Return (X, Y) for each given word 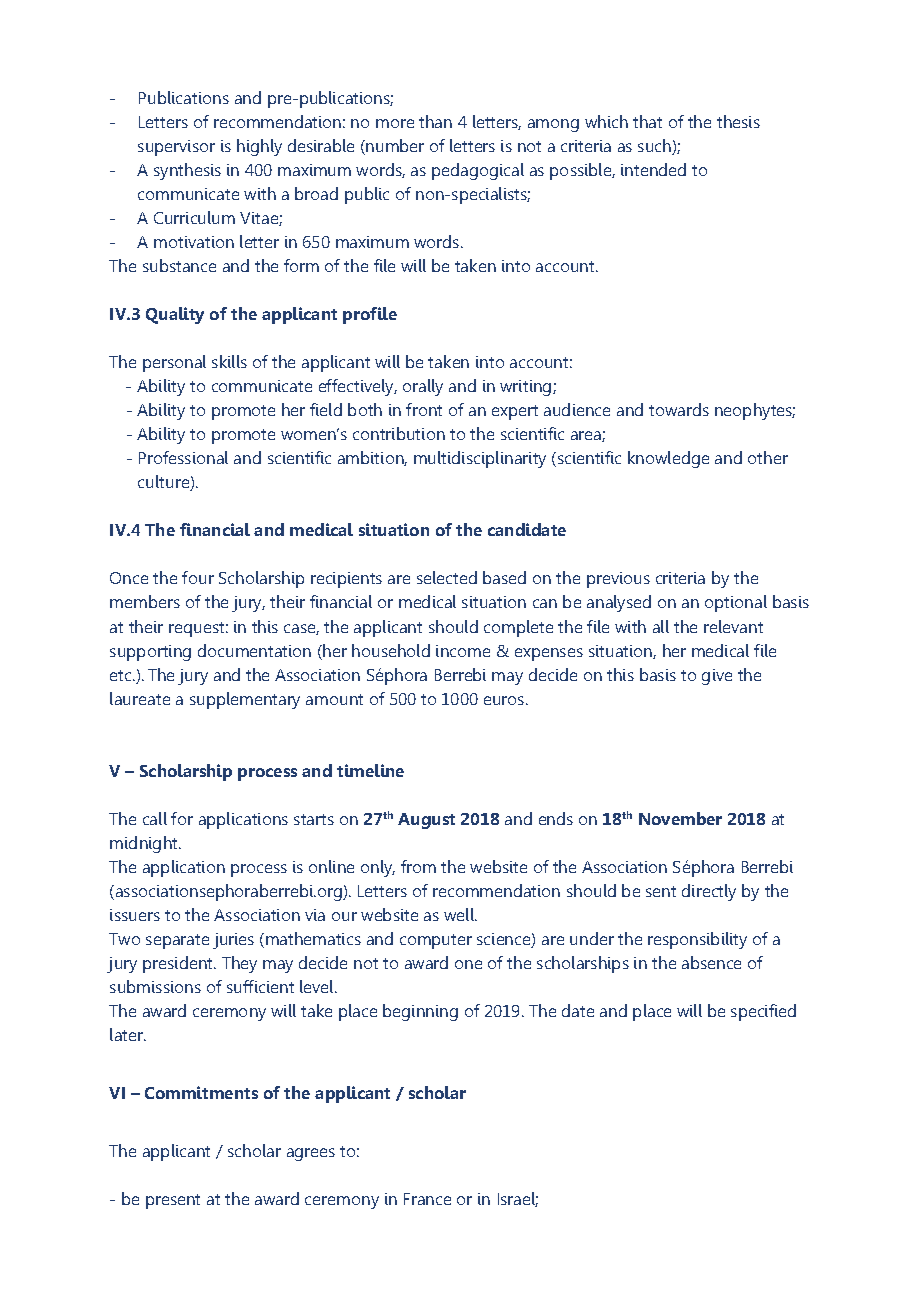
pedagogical (478, 171)
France (427, 1199)
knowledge (668, 459)
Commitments (201, 1092)
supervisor (176, 148)
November (680, 818)
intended (653, 169)
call (155, 818)
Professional (183, 457)
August (426, 821)
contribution (399, 433)
